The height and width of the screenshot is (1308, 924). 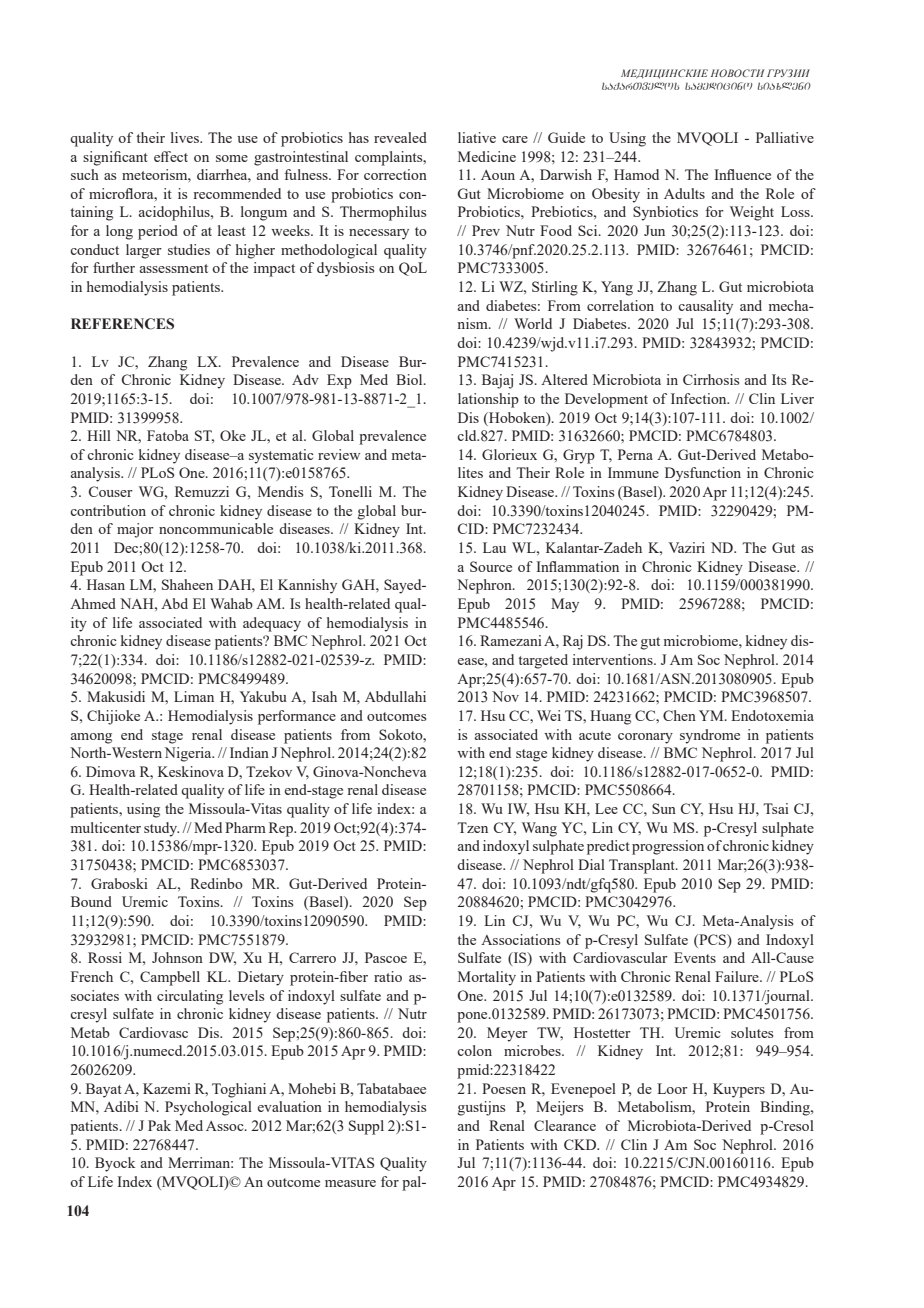 I want to click on Dysfunction, so click(x=703, y=474).
